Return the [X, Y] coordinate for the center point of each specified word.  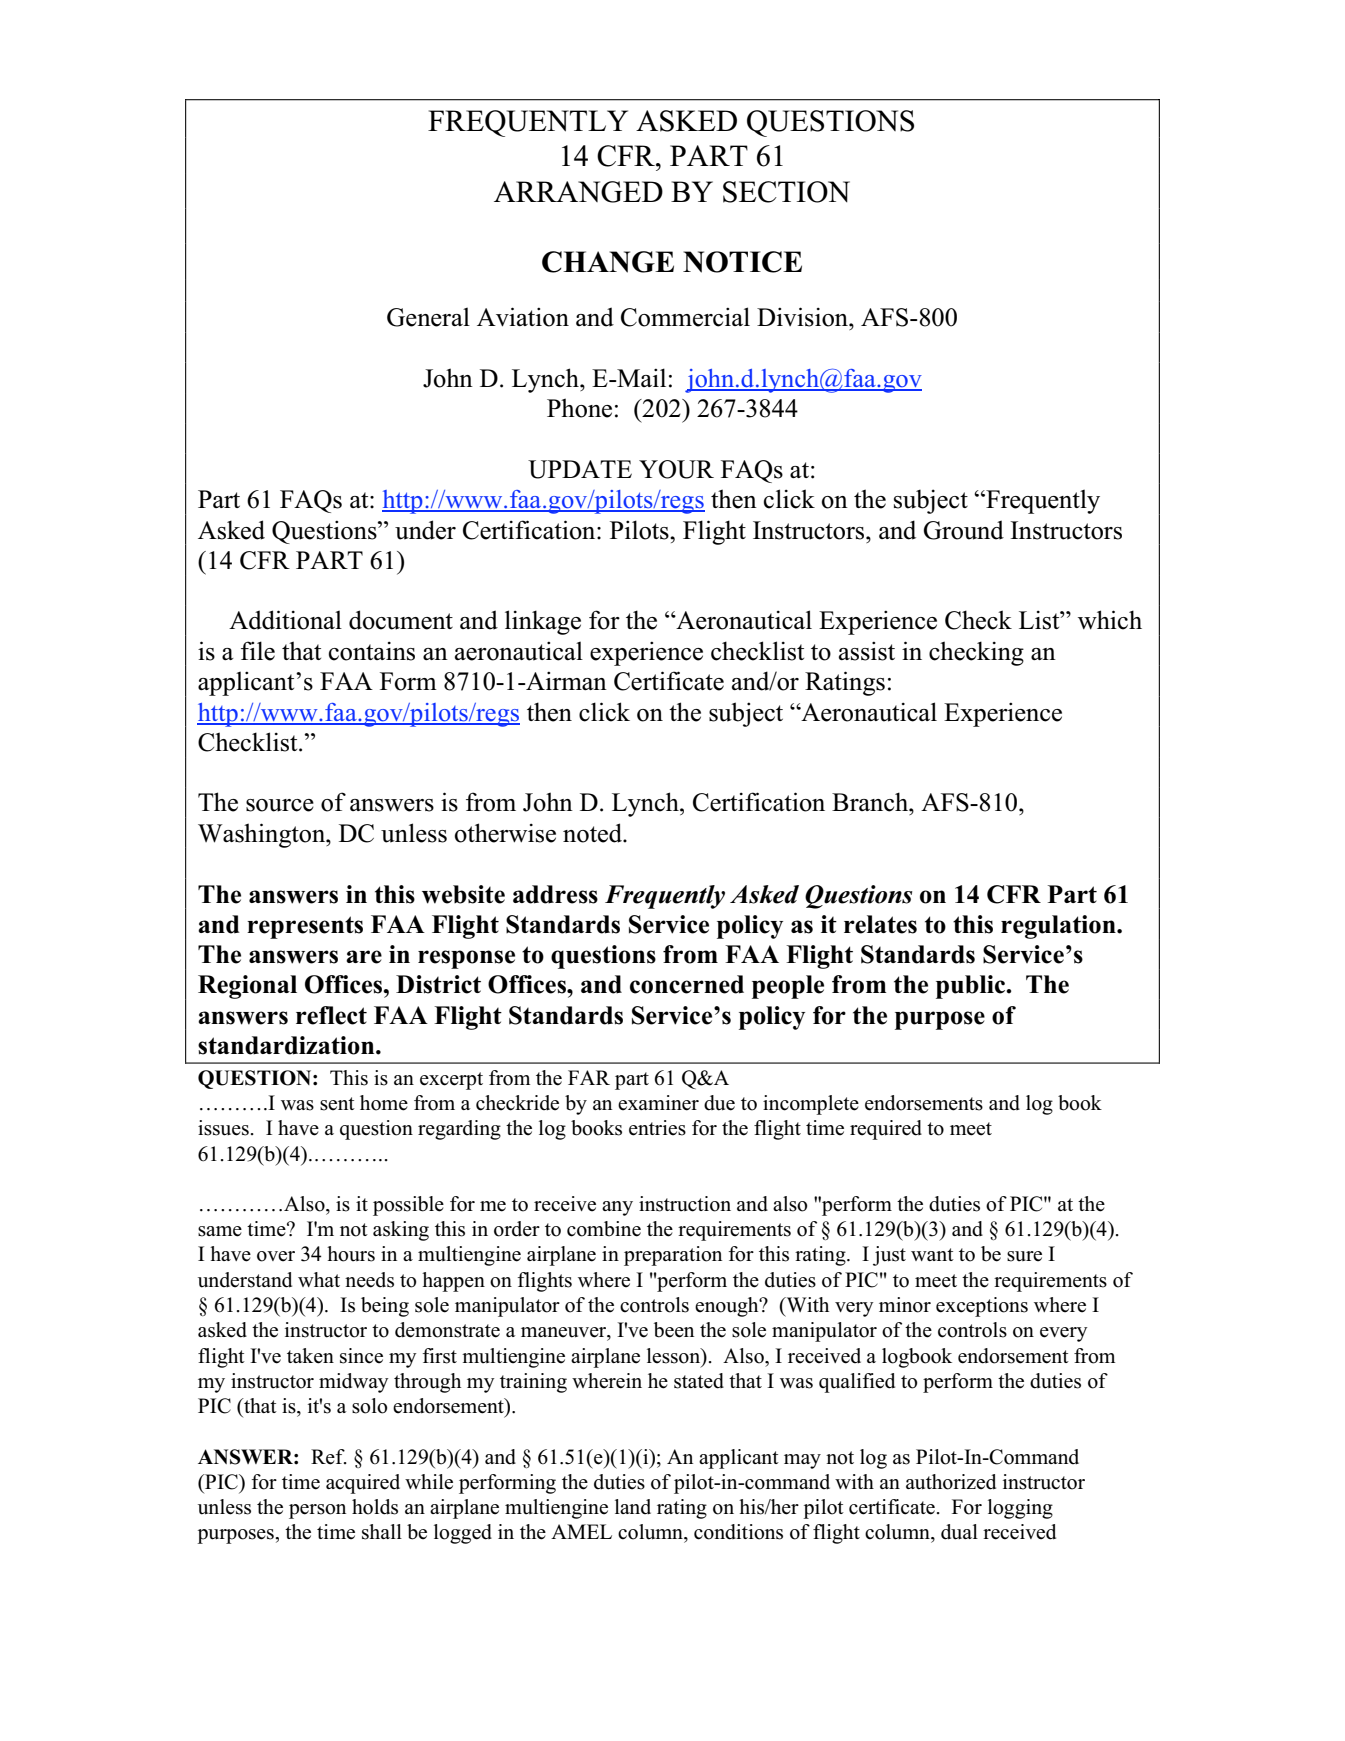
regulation [1059, 927]
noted [593, 833]
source [280, 805]
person [317, 1511]
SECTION [786, 192]
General [428, 317]
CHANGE [608, 262]
